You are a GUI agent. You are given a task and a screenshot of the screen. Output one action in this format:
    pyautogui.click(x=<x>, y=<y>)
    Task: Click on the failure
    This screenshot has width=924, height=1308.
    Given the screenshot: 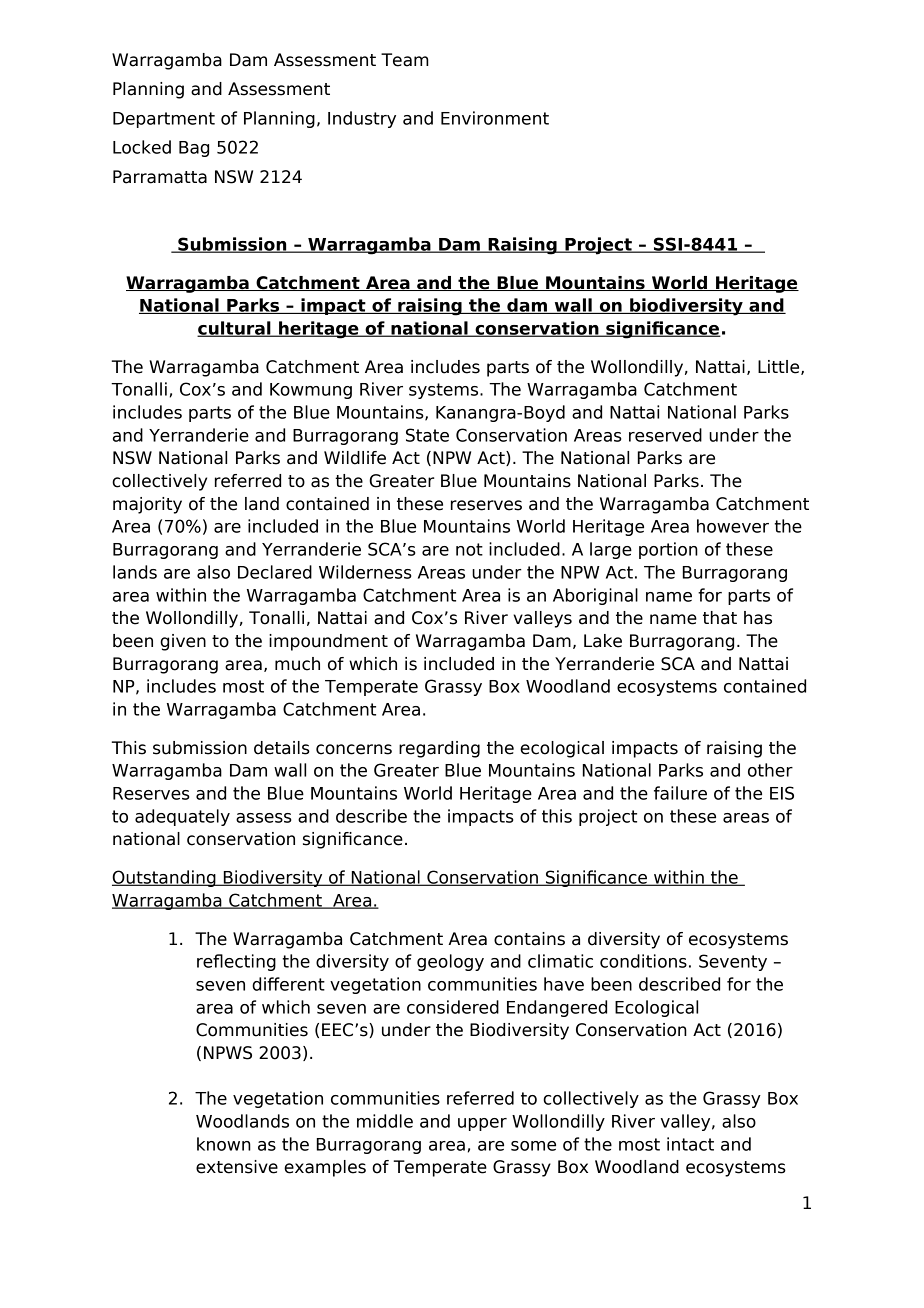 What is the action you would take?
    pyautogui.click(x=680, y=793)
